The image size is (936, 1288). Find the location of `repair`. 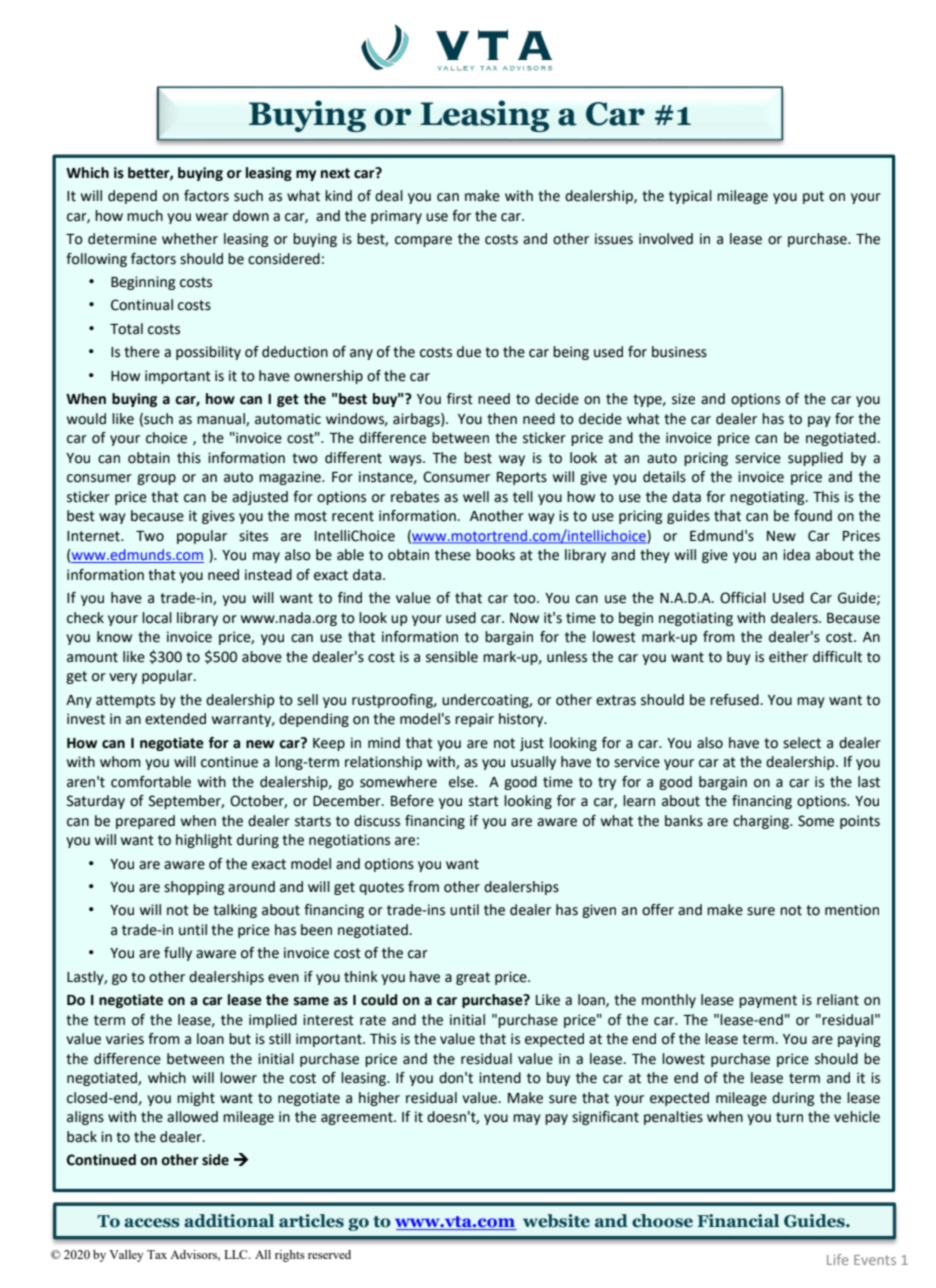

repair is located at coordinates (474, 720).
